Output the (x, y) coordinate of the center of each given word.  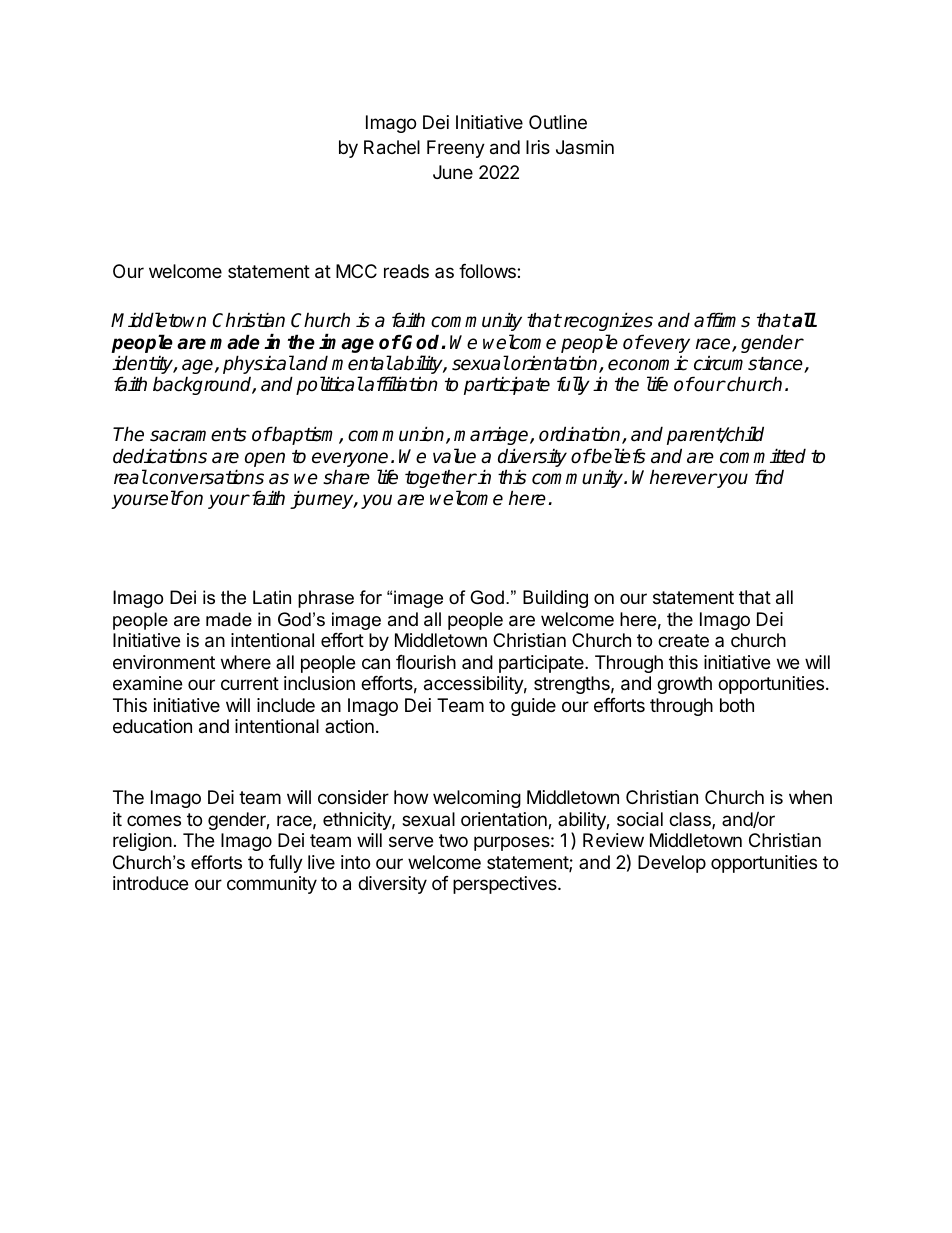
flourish (426, 662)
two (453, 840)
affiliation (400, 384)
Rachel (392, 147)
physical (259, 366)
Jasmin (585, 147)
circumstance (749, 364)
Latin (272, 597)
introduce (150, 883)
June (453, 172)
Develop (672, 864)
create (683, 640)
